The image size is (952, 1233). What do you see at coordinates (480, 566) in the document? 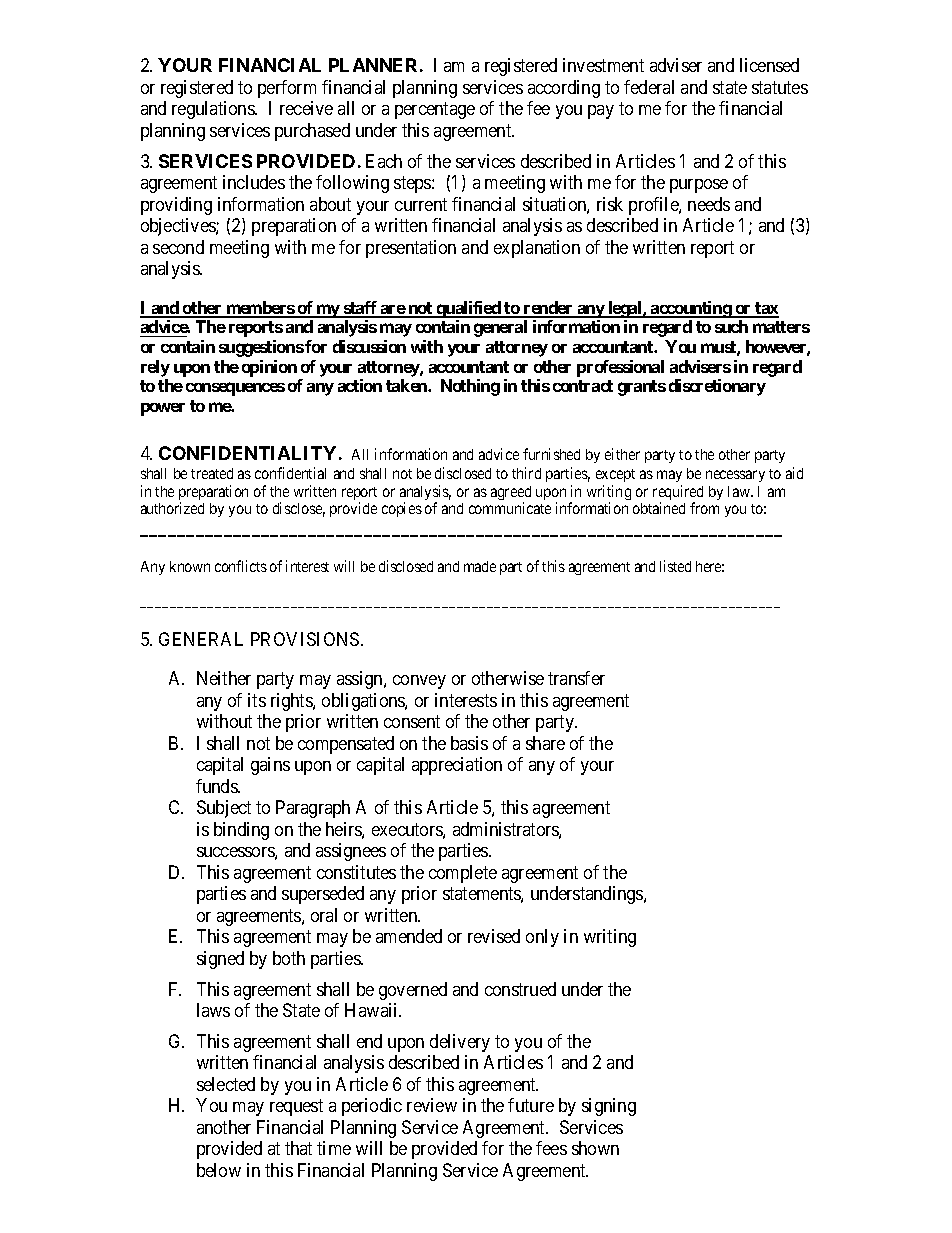
I see `made` at bounding box center [480, 566].
